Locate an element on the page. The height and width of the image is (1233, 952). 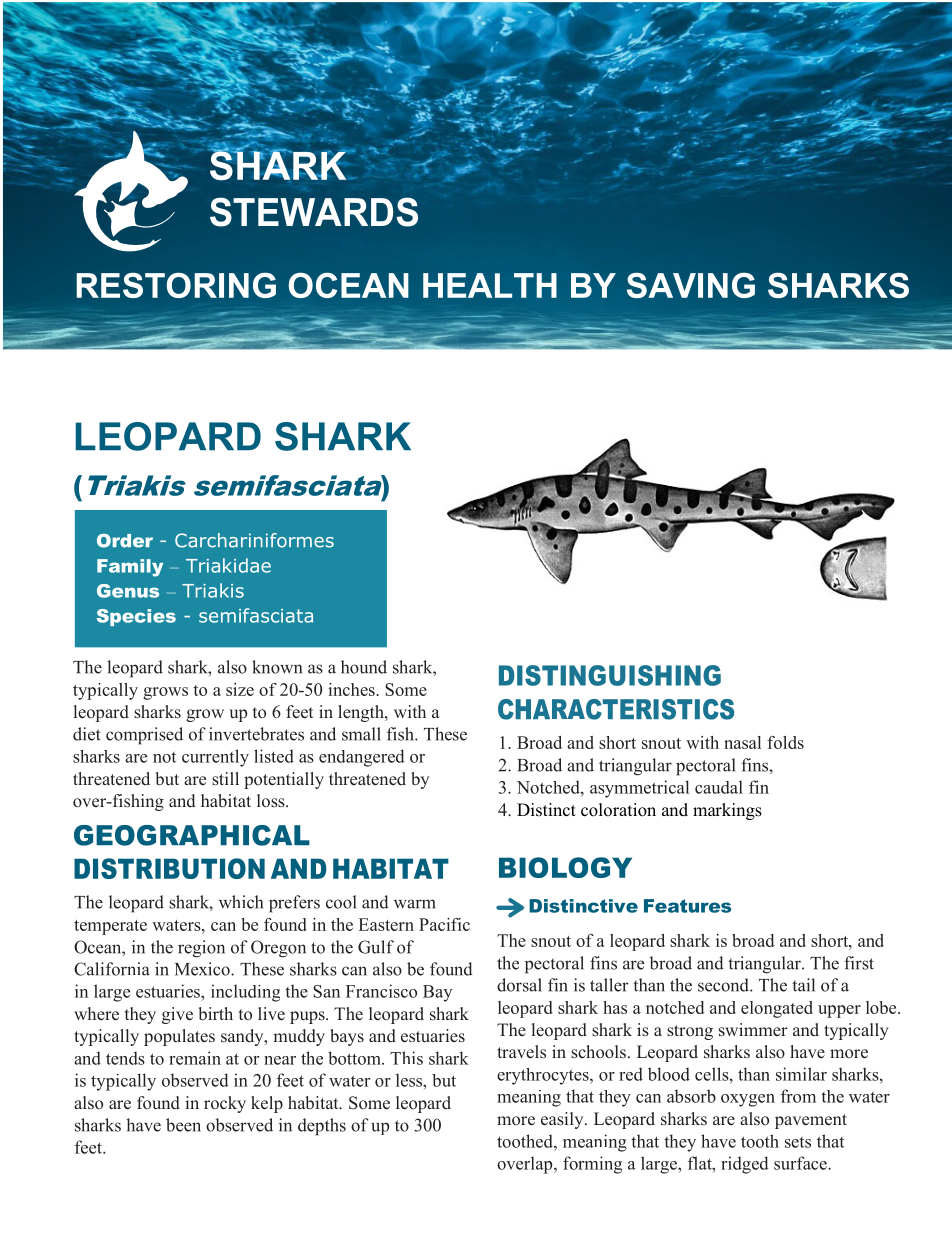
been is located at coordinates (183, 1125).
